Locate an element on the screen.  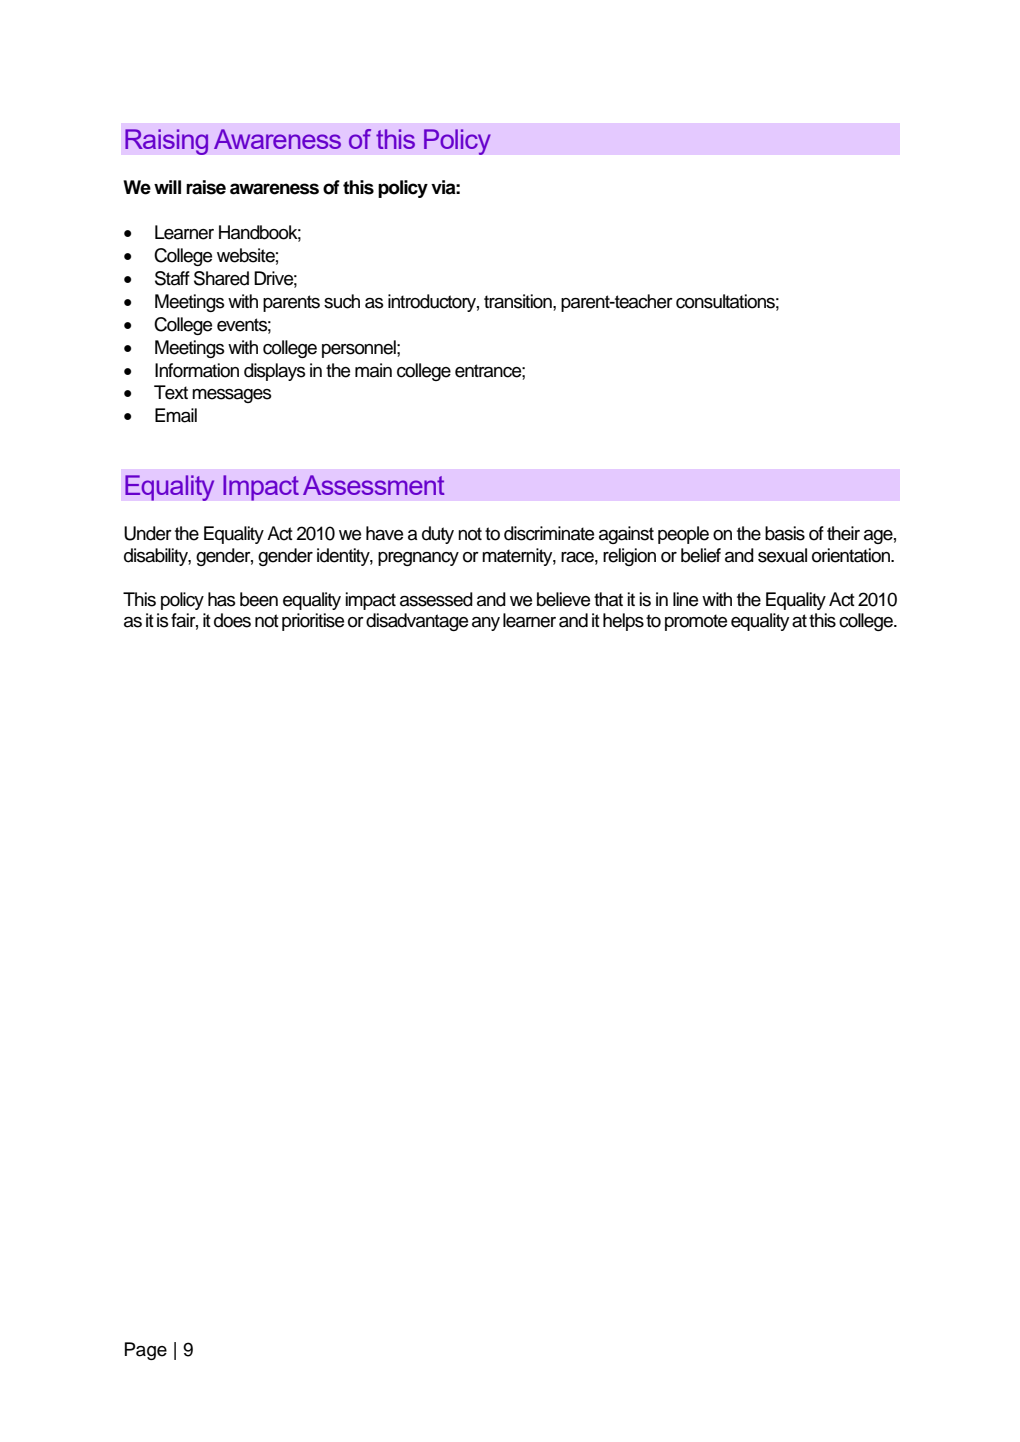
any is located at coordinates (486, 624).
